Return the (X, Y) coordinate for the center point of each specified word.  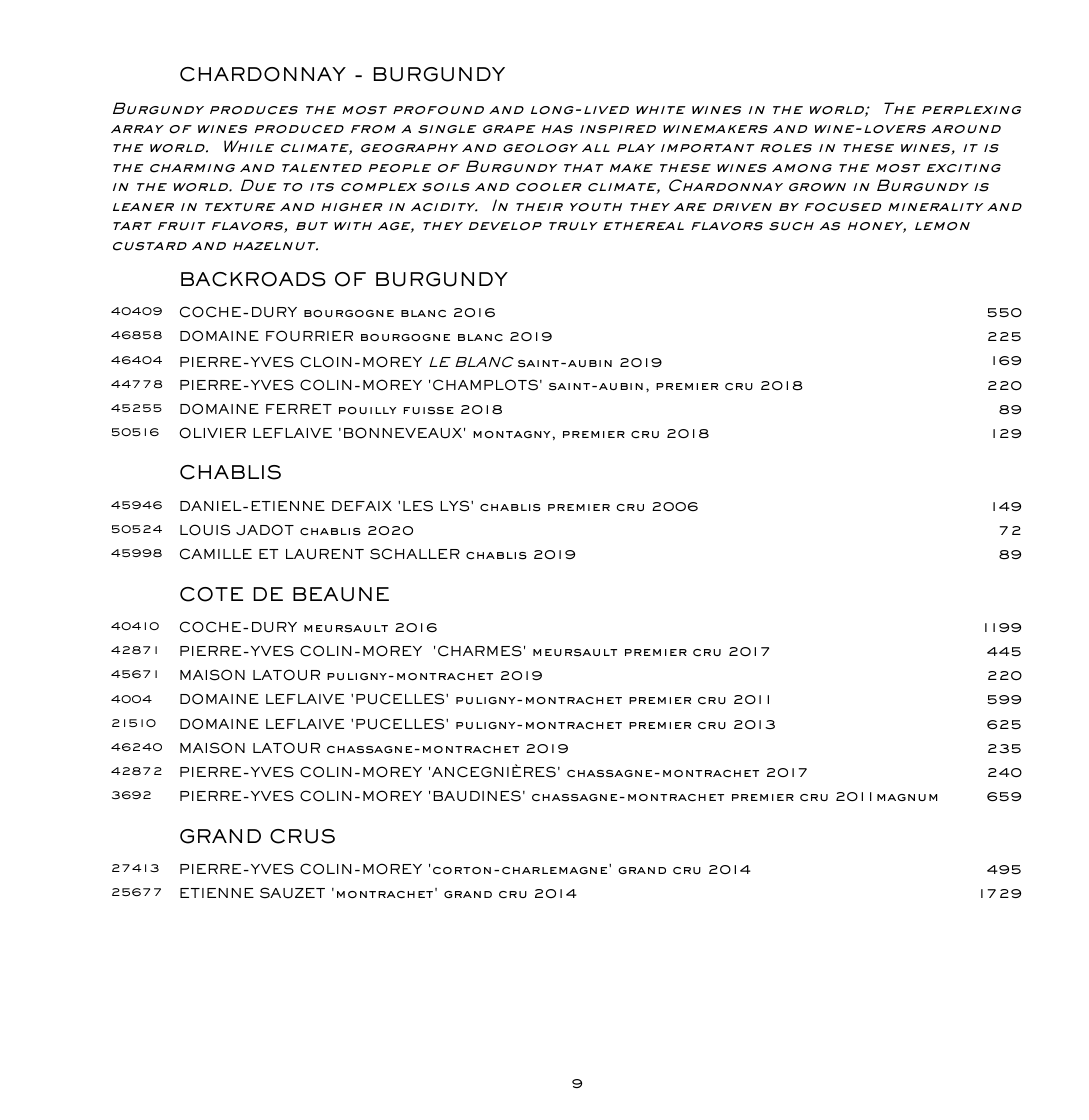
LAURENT (325, 554)
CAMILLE (216, 554)
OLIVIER (213, 433)
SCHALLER (415, 554)
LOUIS (205, 530)
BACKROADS (253, 279)
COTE (211, 594)
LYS (456, 506)
